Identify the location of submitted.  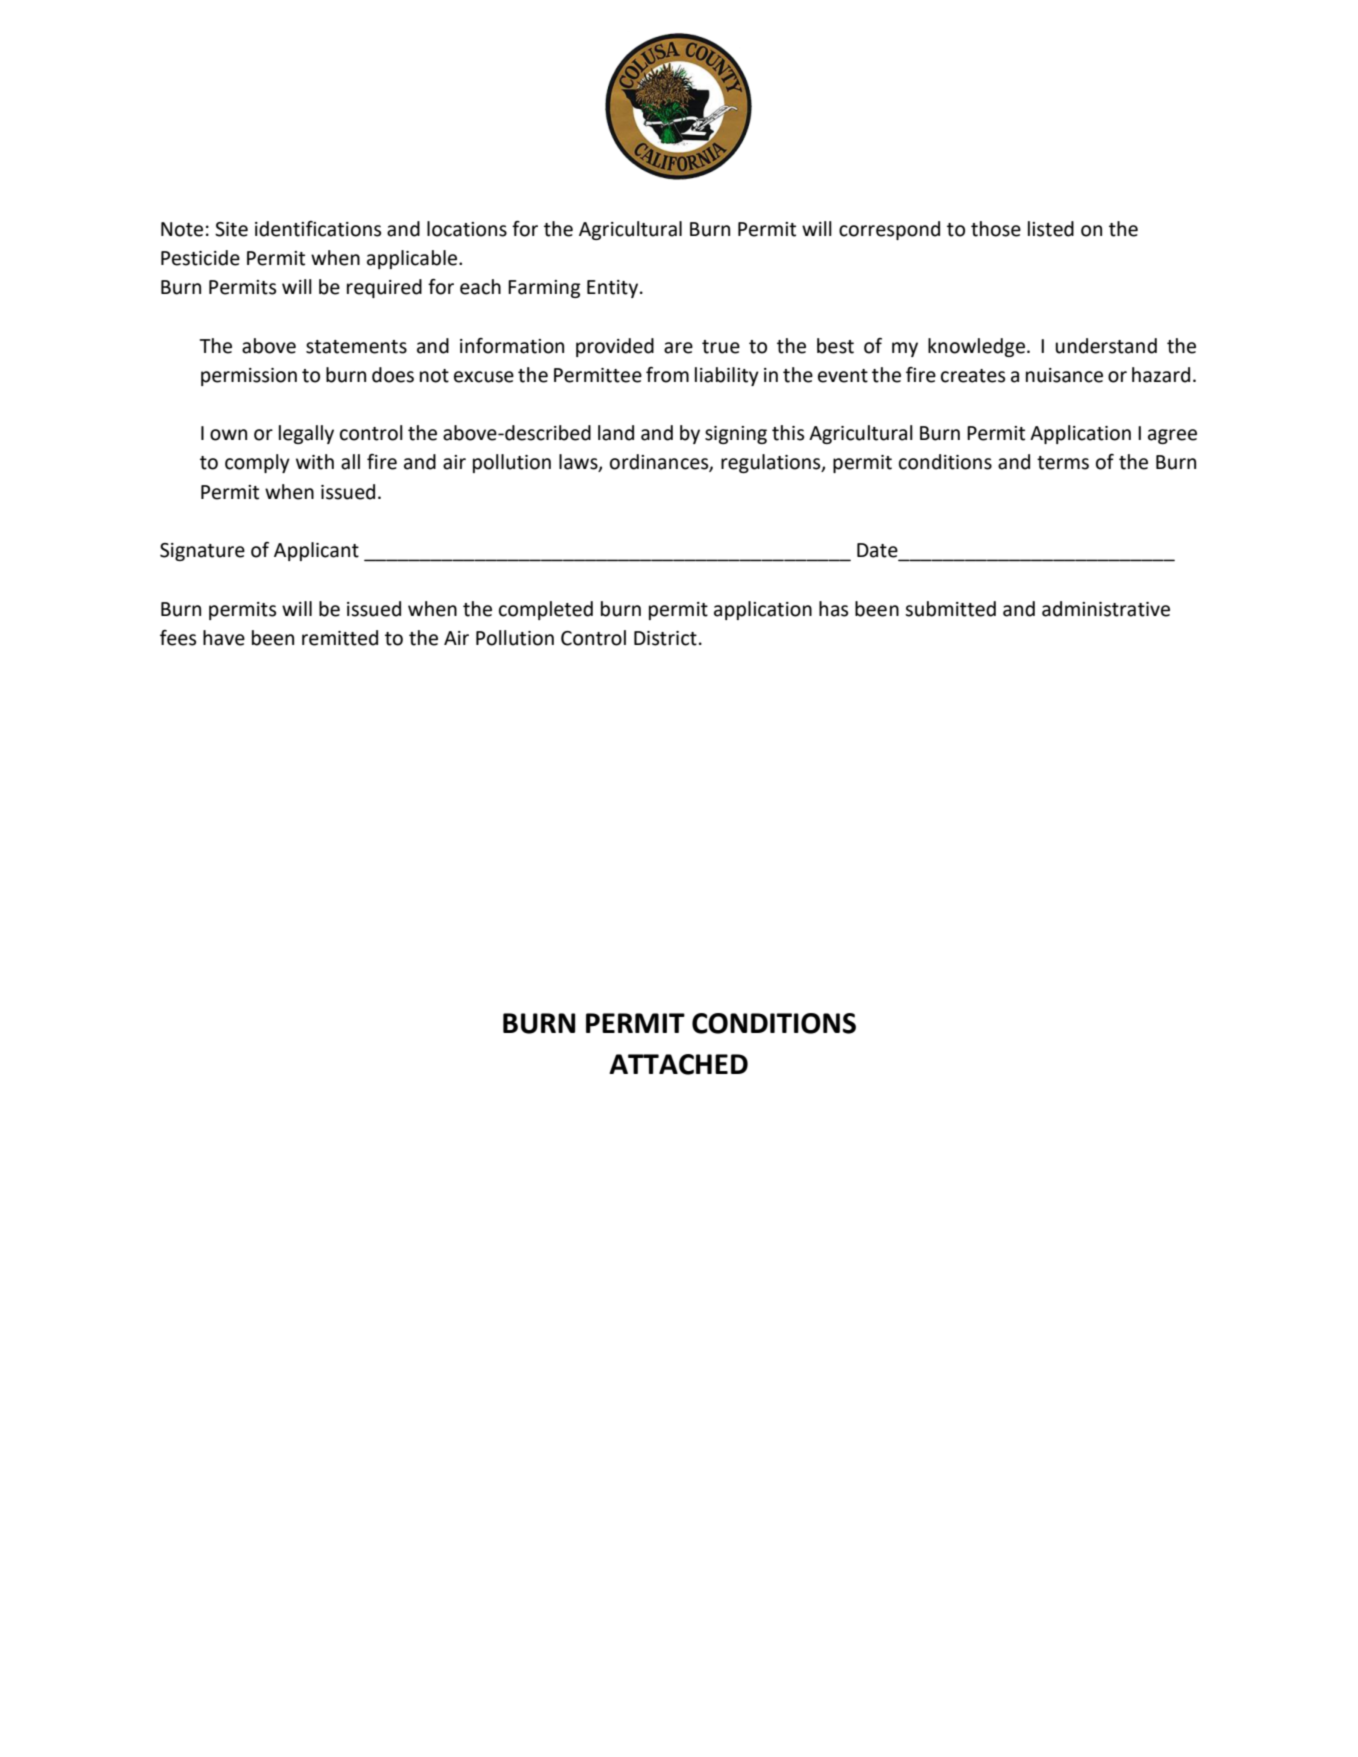
(950, 609).
